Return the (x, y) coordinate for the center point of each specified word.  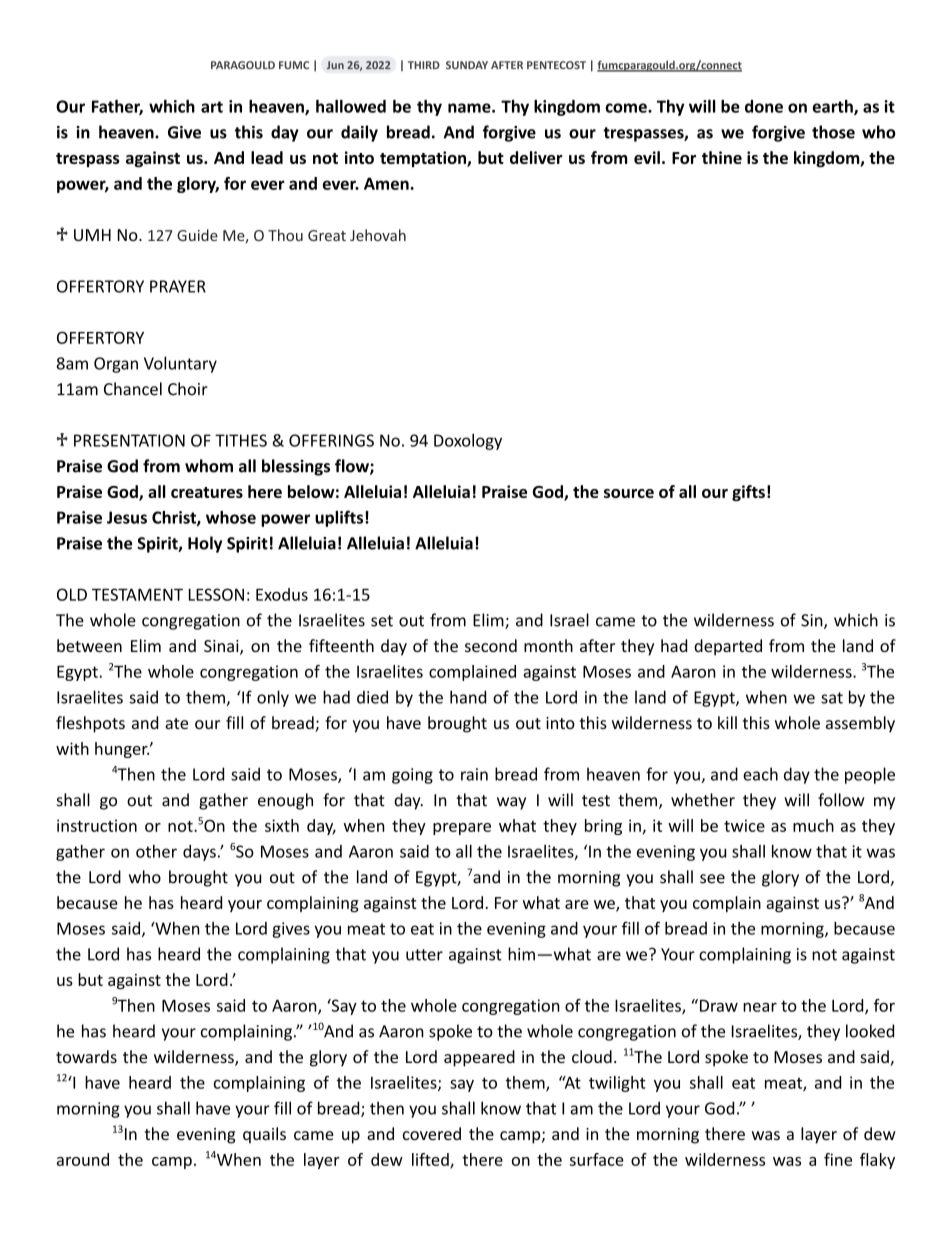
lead (267, 157)
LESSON (216, 594)
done (764, 106)
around (83, 1159)
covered (432, 1133)
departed (728, 647)
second (491, 645)
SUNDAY (467, 65)
